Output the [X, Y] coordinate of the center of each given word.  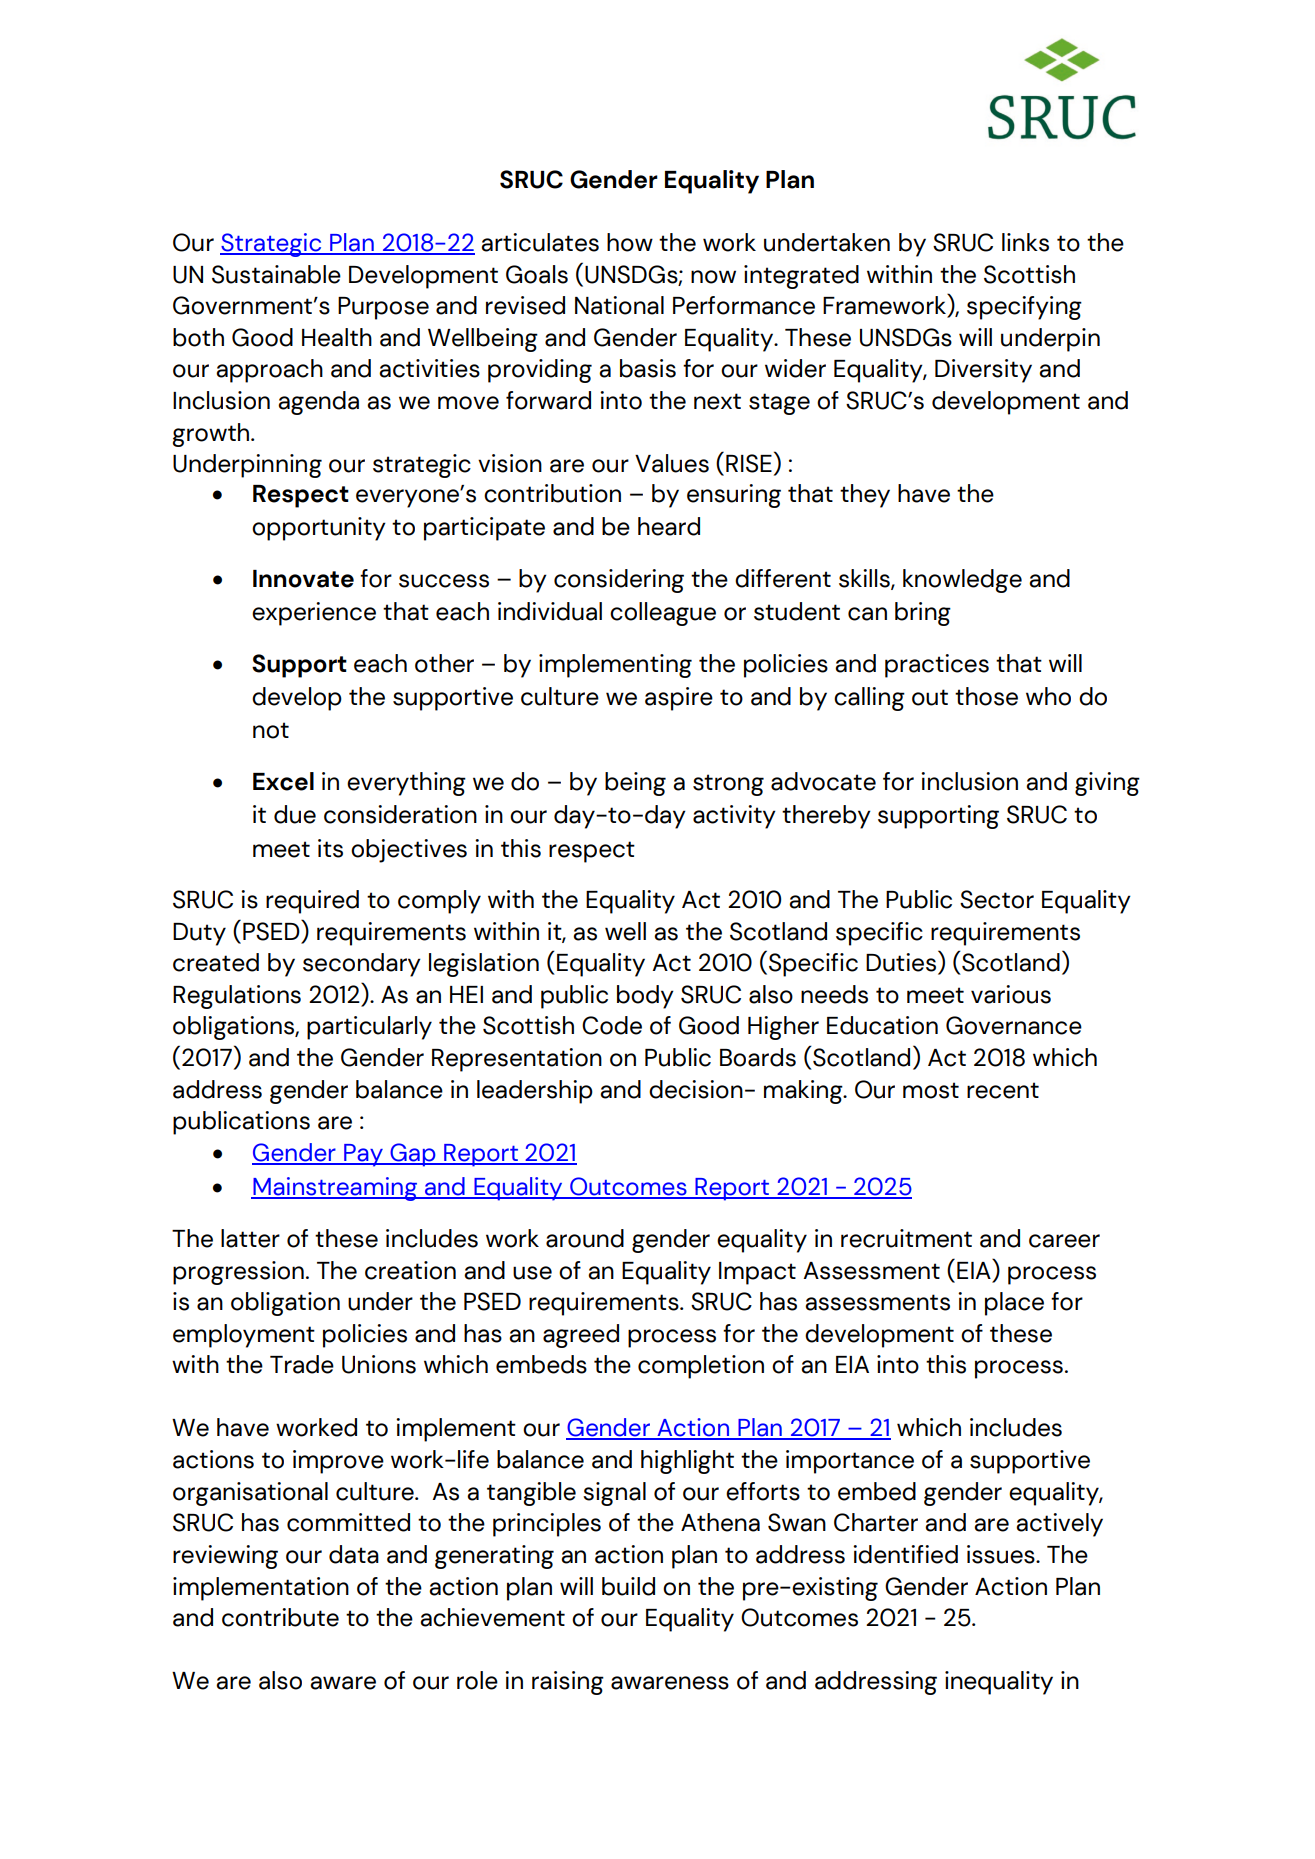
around [585, 1238]
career [1064, 1241]
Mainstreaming [335, 1189]
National [619, 305]
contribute [280, 1617]
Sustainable [276, 274]
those [986, 696]
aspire [679, 699]
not [271, 730]
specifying [1024, 308]
